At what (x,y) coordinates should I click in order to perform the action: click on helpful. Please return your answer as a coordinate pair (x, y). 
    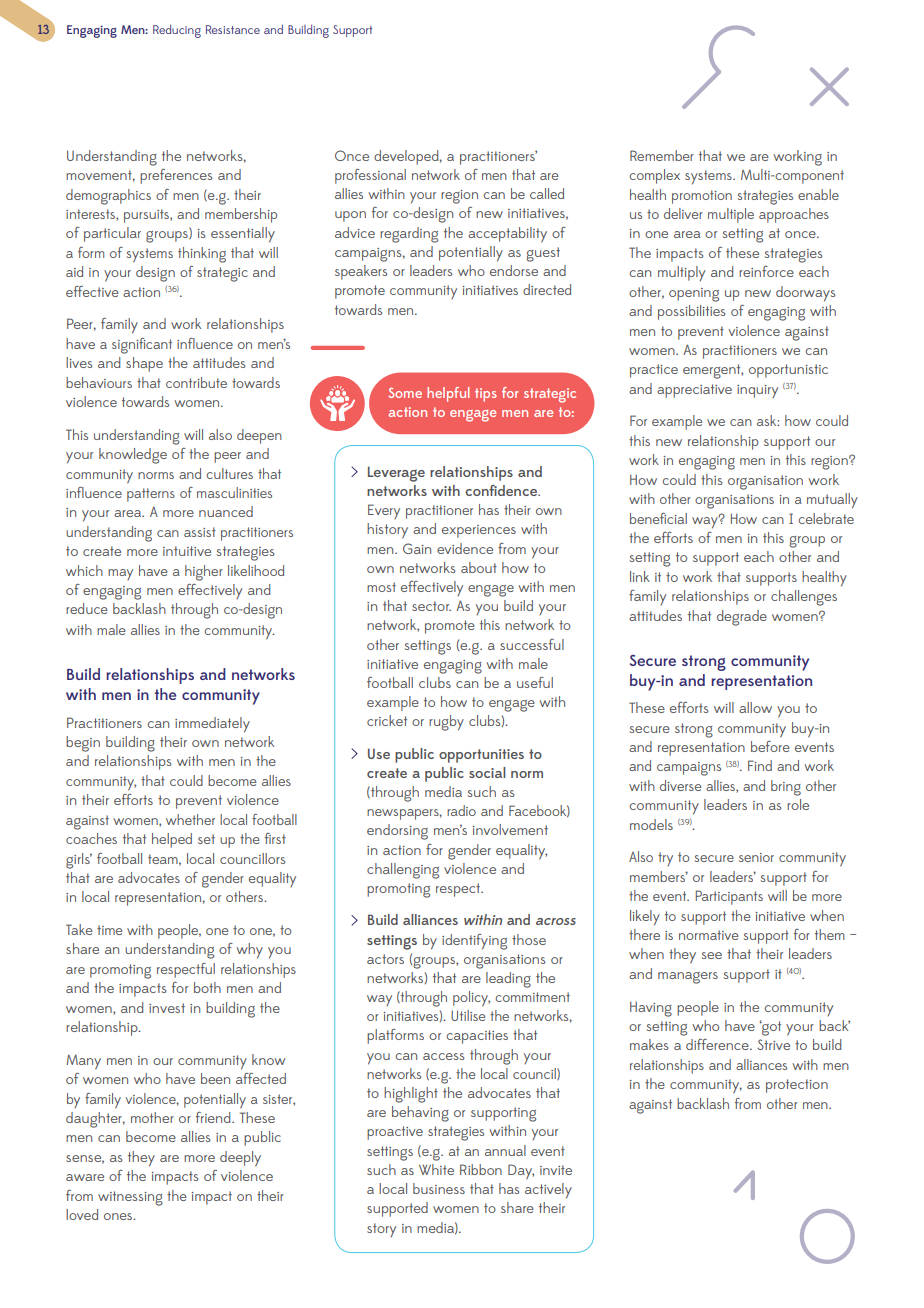
    Looking at the image, I should click on (448, 394).
